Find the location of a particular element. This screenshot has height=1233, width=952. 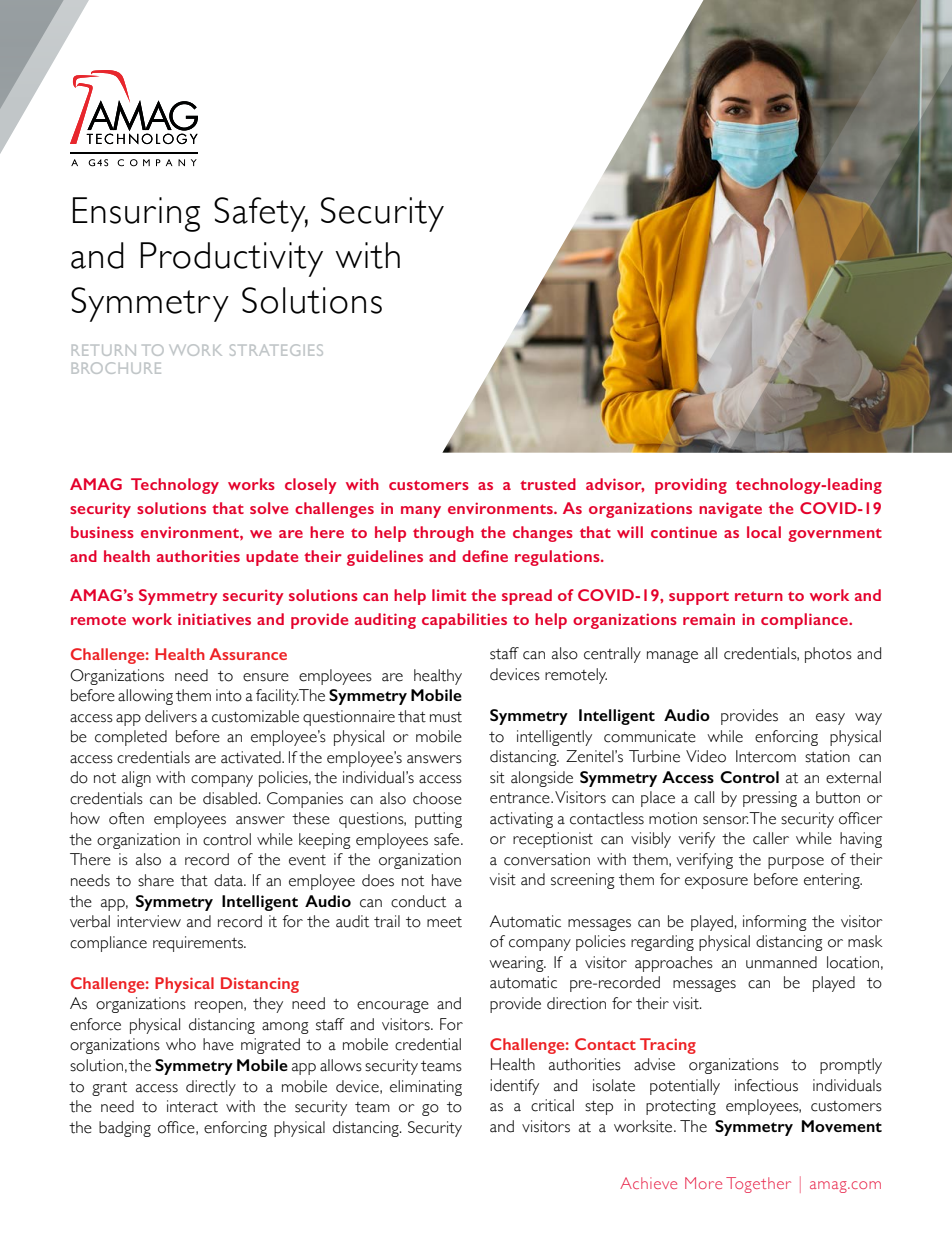

STRATEGIES is located at coordinates (276, 350).
